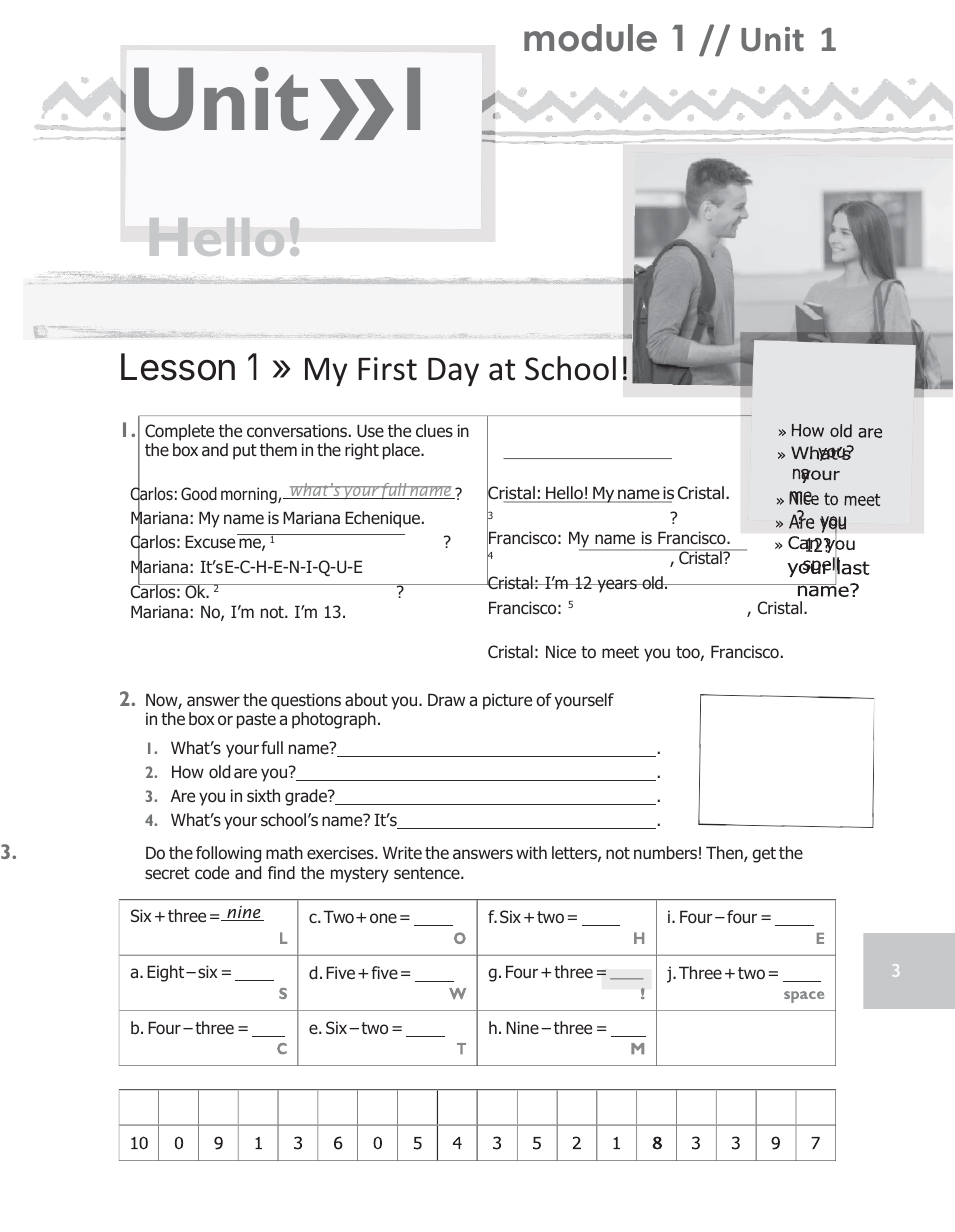  I want to click on Write, so click(402, 852).
